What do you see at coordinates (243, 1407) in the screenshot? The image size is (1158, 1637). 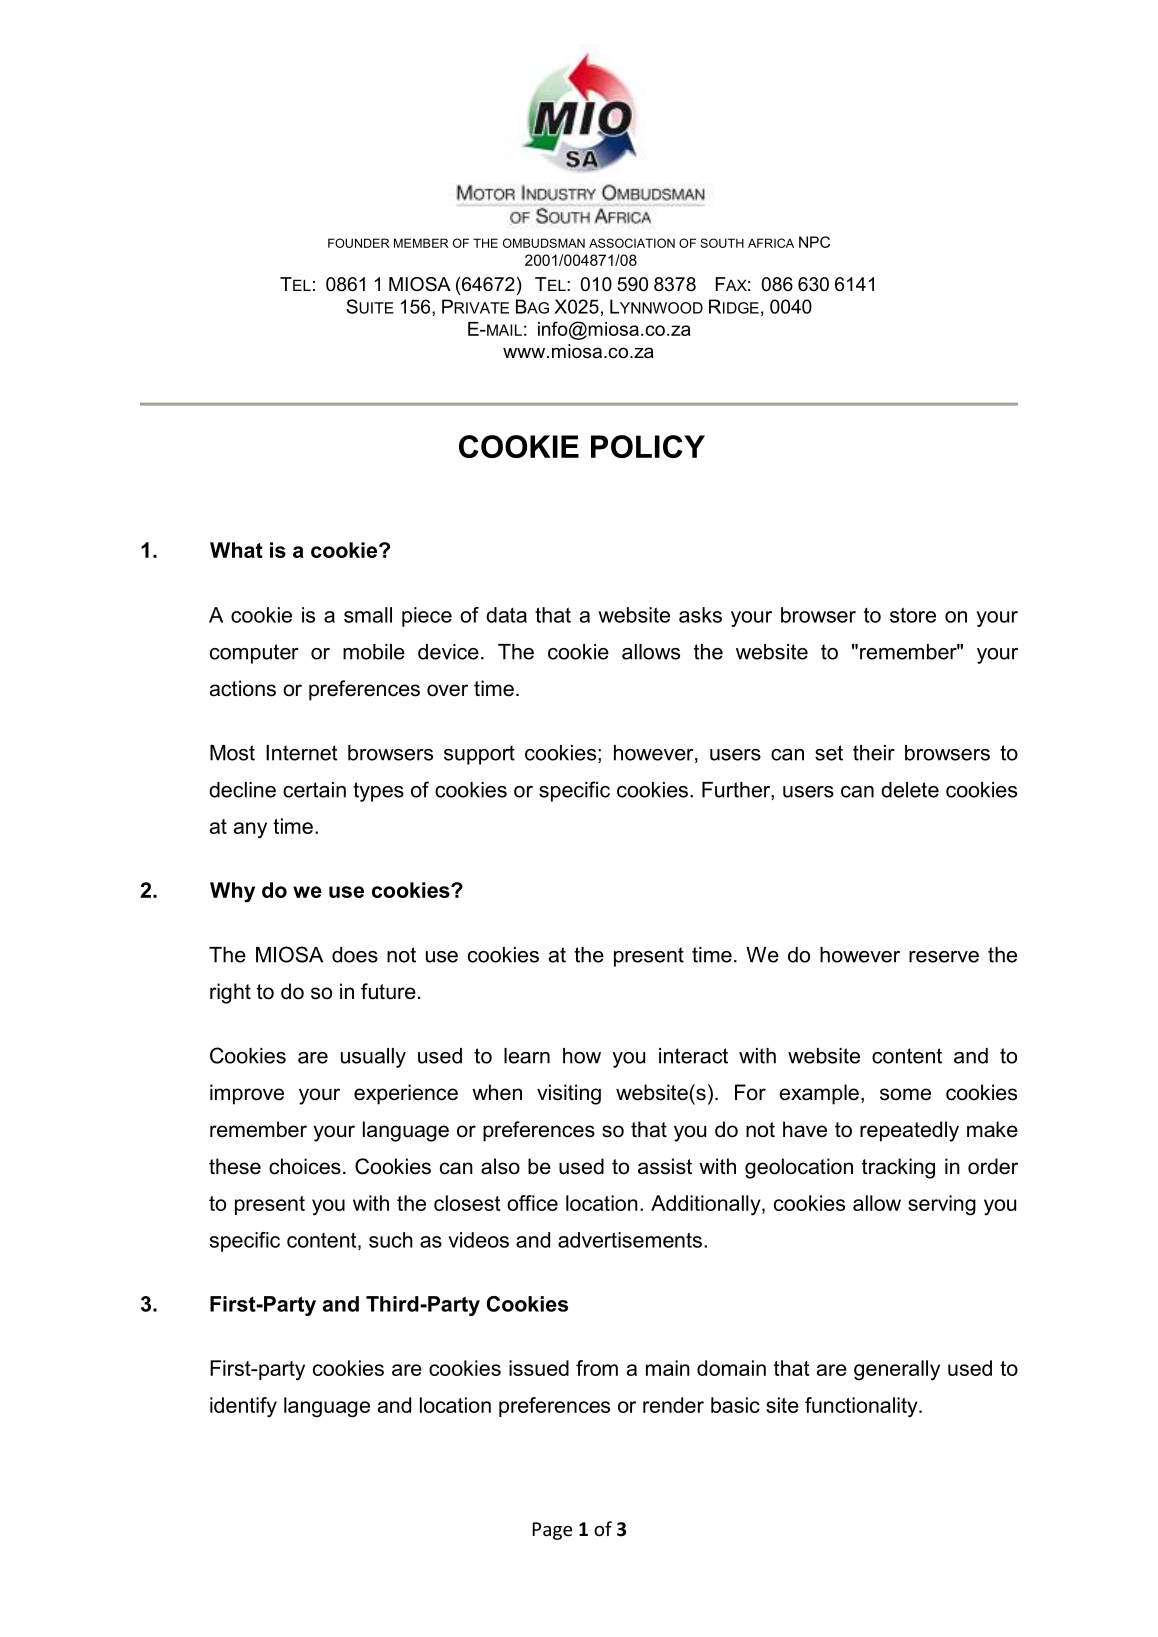 I see `identify` at bounding box center [243, 1407].
